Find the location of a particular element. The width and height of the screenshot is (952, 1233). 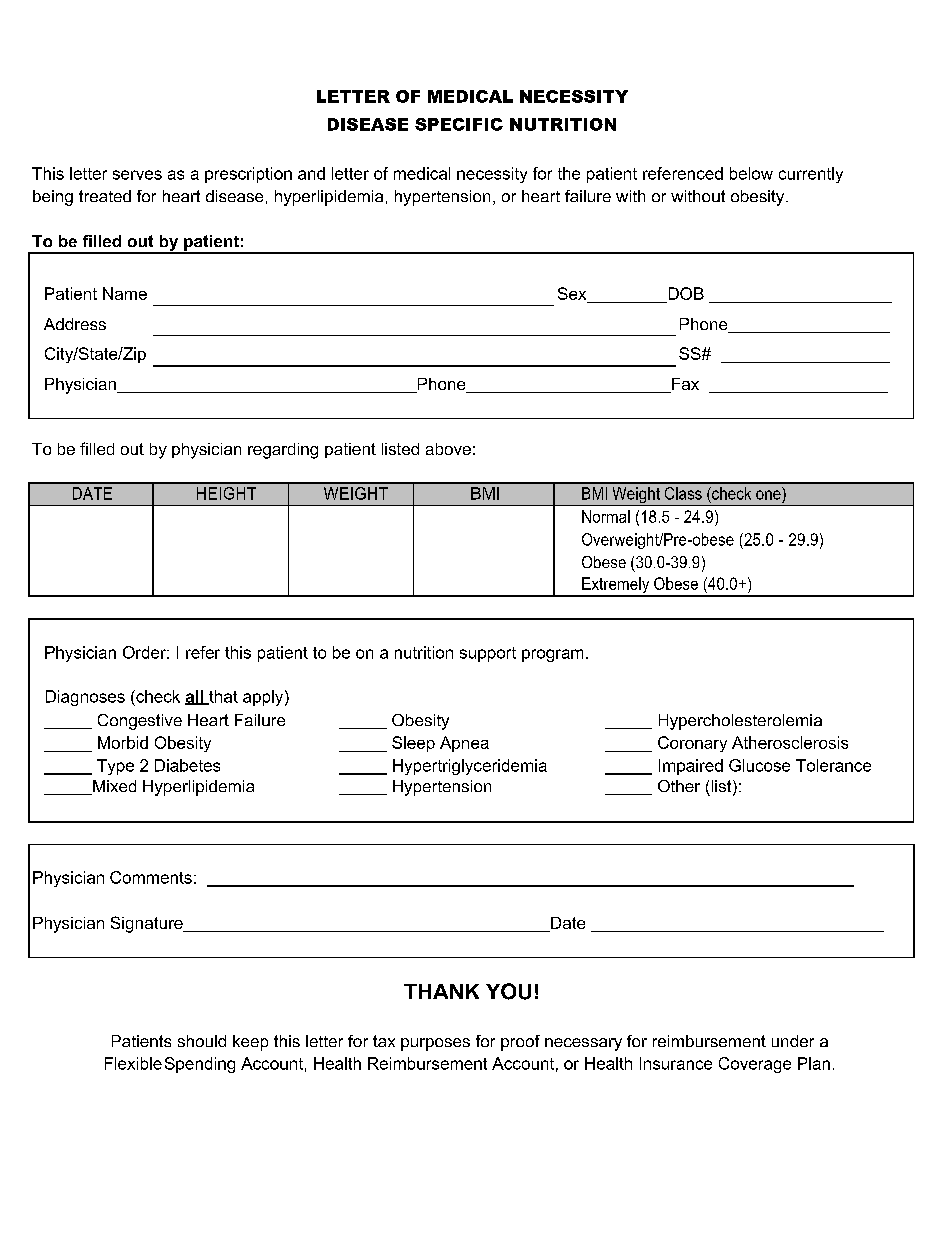

above is located at coordinates (448, 449).
